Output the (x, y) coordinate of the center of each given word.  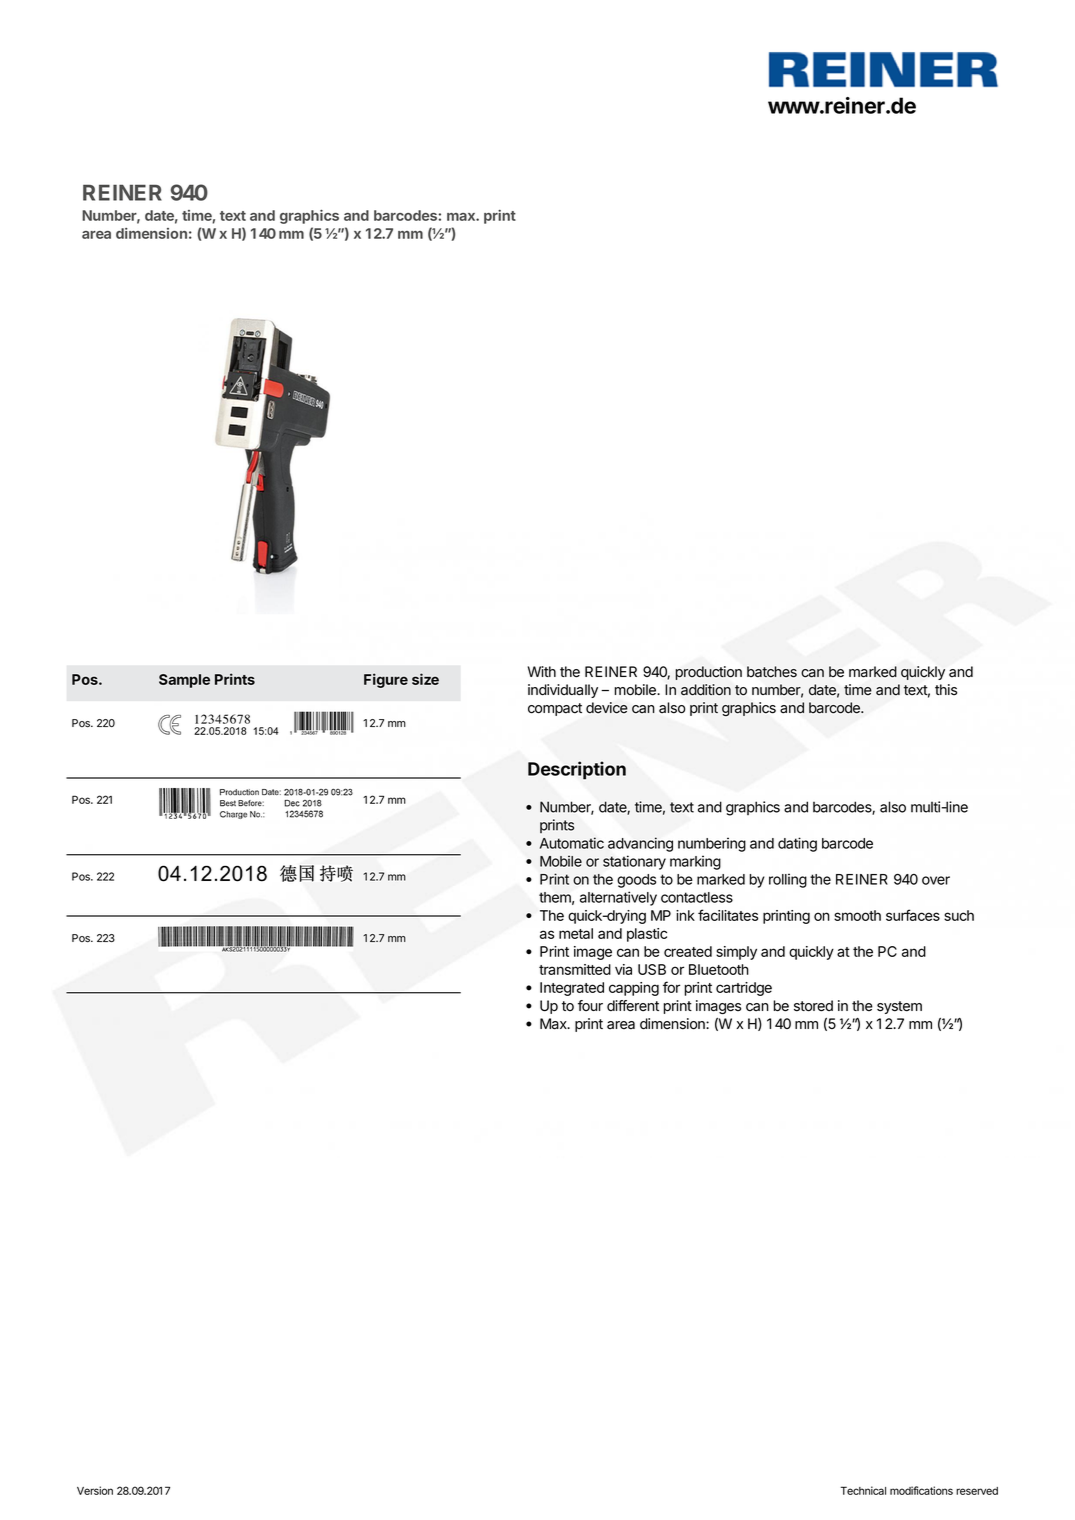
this (946, 689)
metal (576, 933)
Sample (184, 681)
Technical (863, 1490)
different (633, 1006)
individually (563, 691)
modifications (921, 1490)
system (899, 1007)
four (590, 1005)
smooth (857, 915)
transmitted (575, 969)
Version (95, 1490)
